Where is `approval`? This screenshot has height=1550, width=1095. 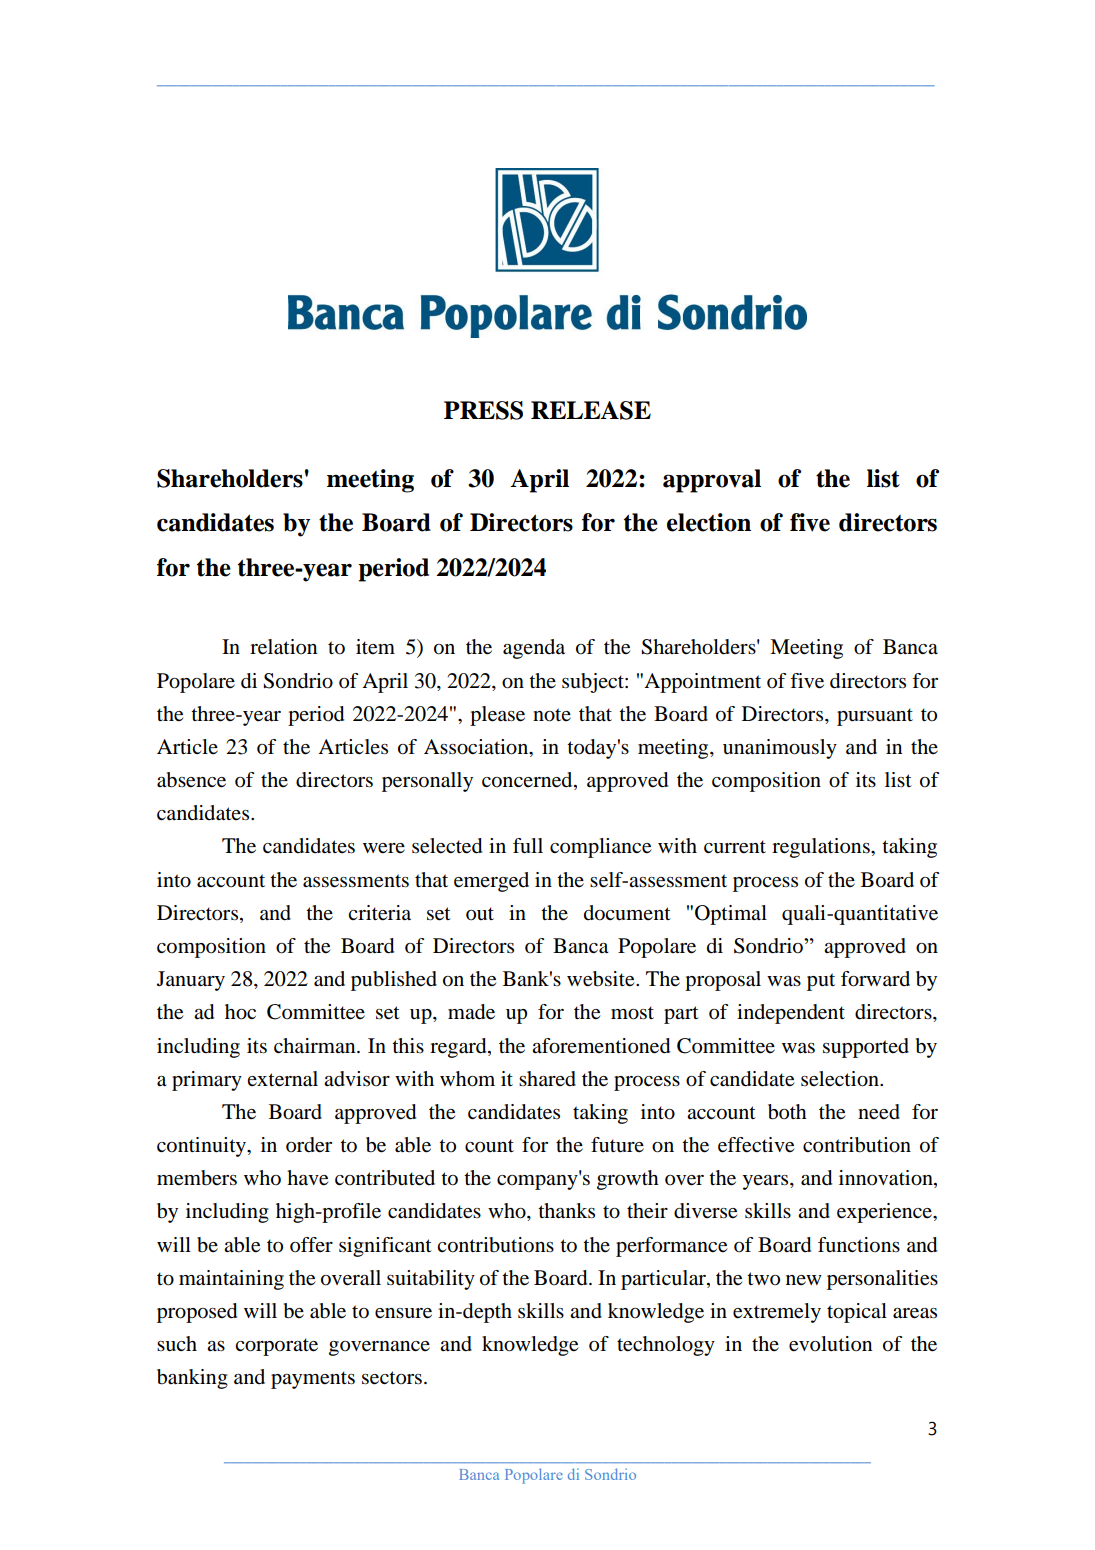
approval is located at coordinates (712, 481).
